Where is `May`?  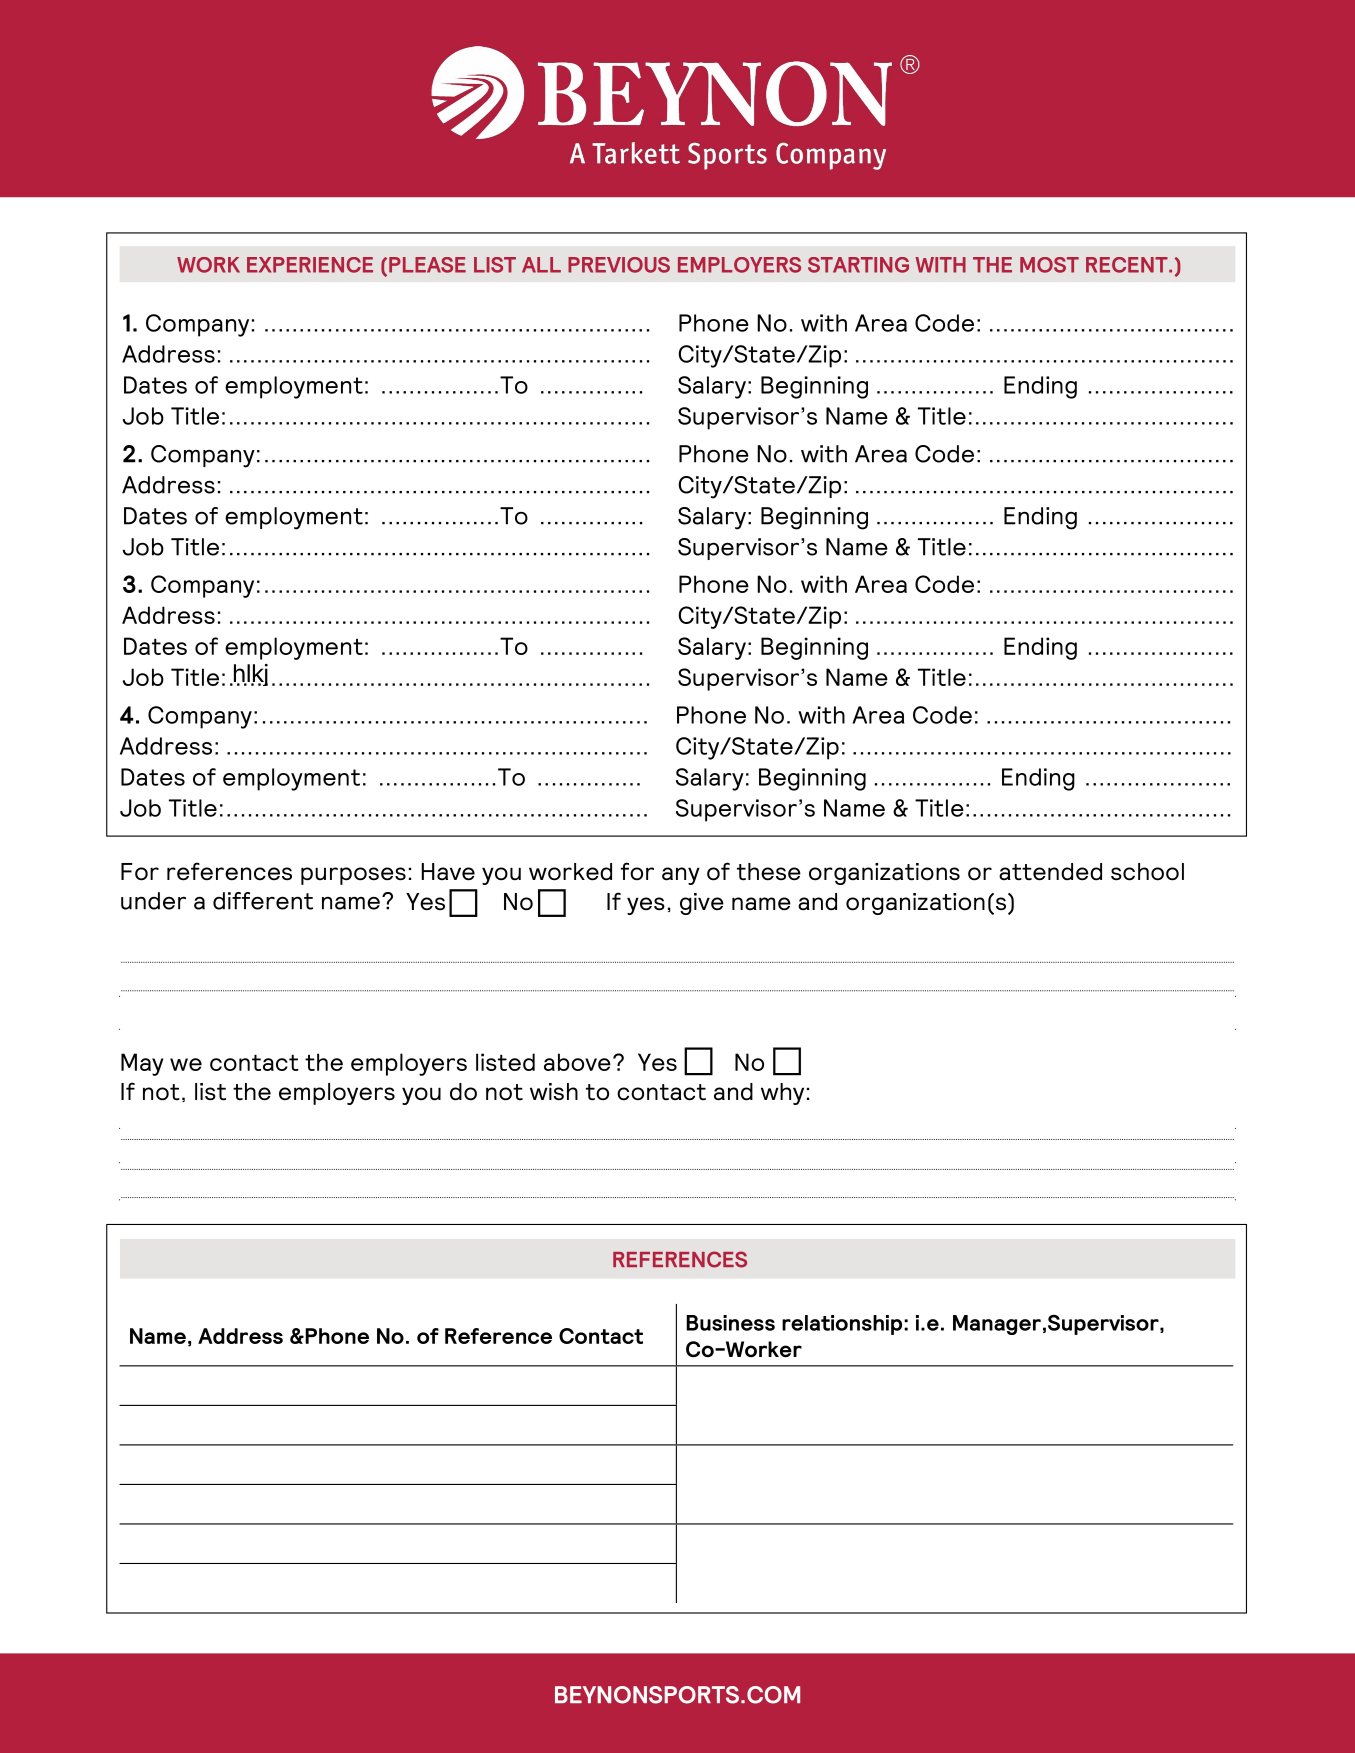
May is located at coordinates (142, 1064).
